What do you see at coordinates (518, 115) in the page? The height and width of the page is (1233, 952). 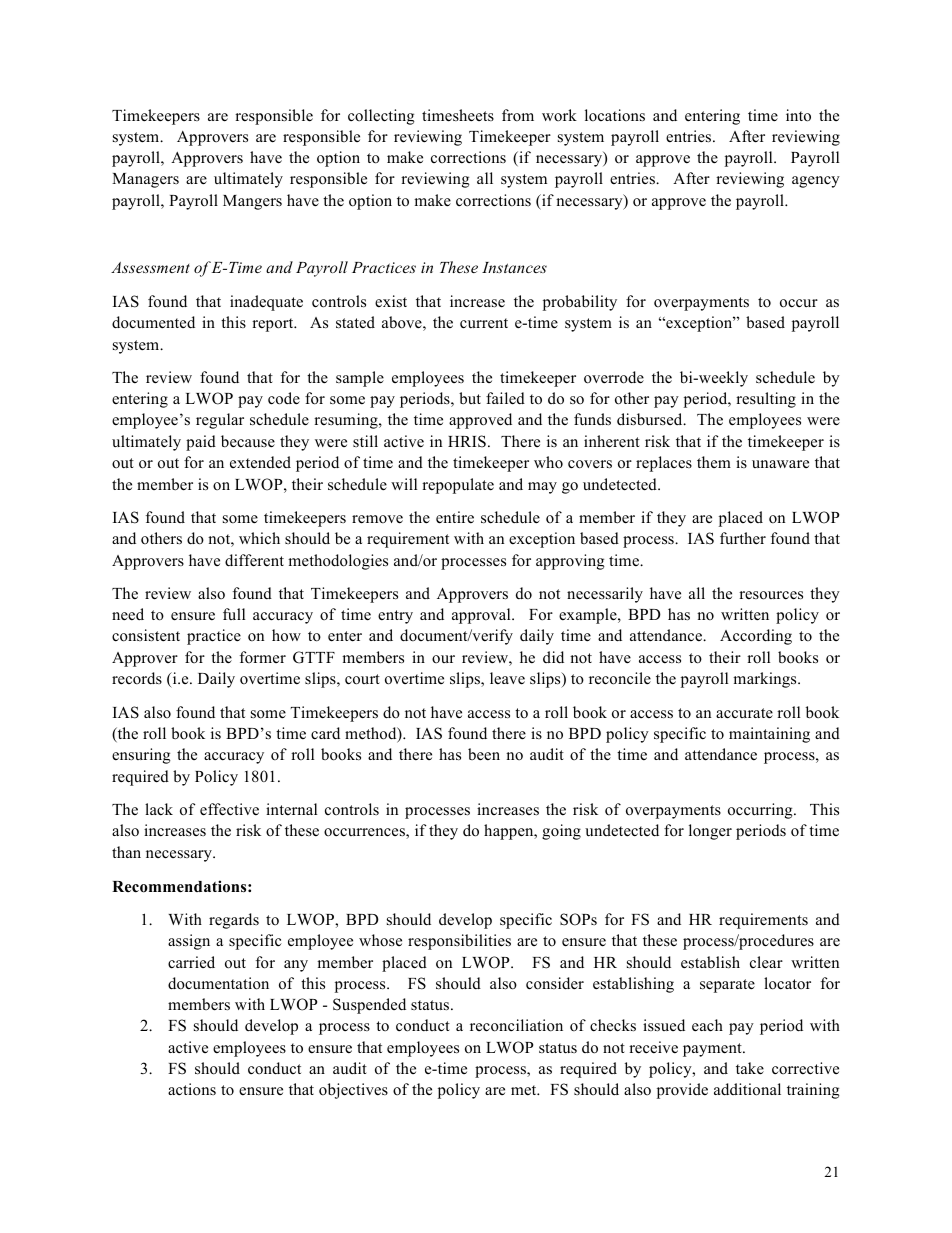 I see `from` at bounding box center [518, 115].
